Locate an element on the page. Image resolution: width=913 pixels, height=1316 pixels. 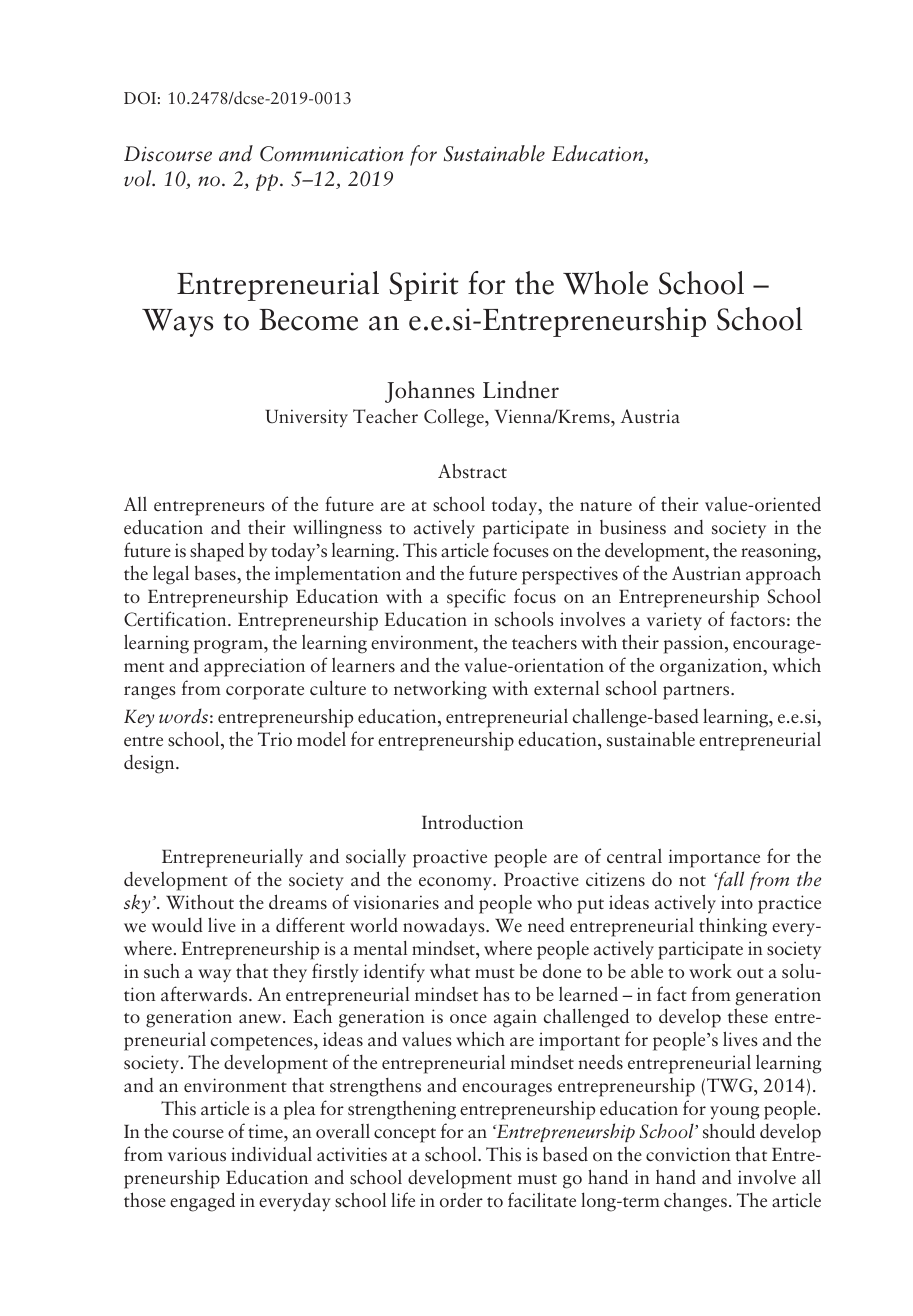
bases is located at coordinates (216, 573).
